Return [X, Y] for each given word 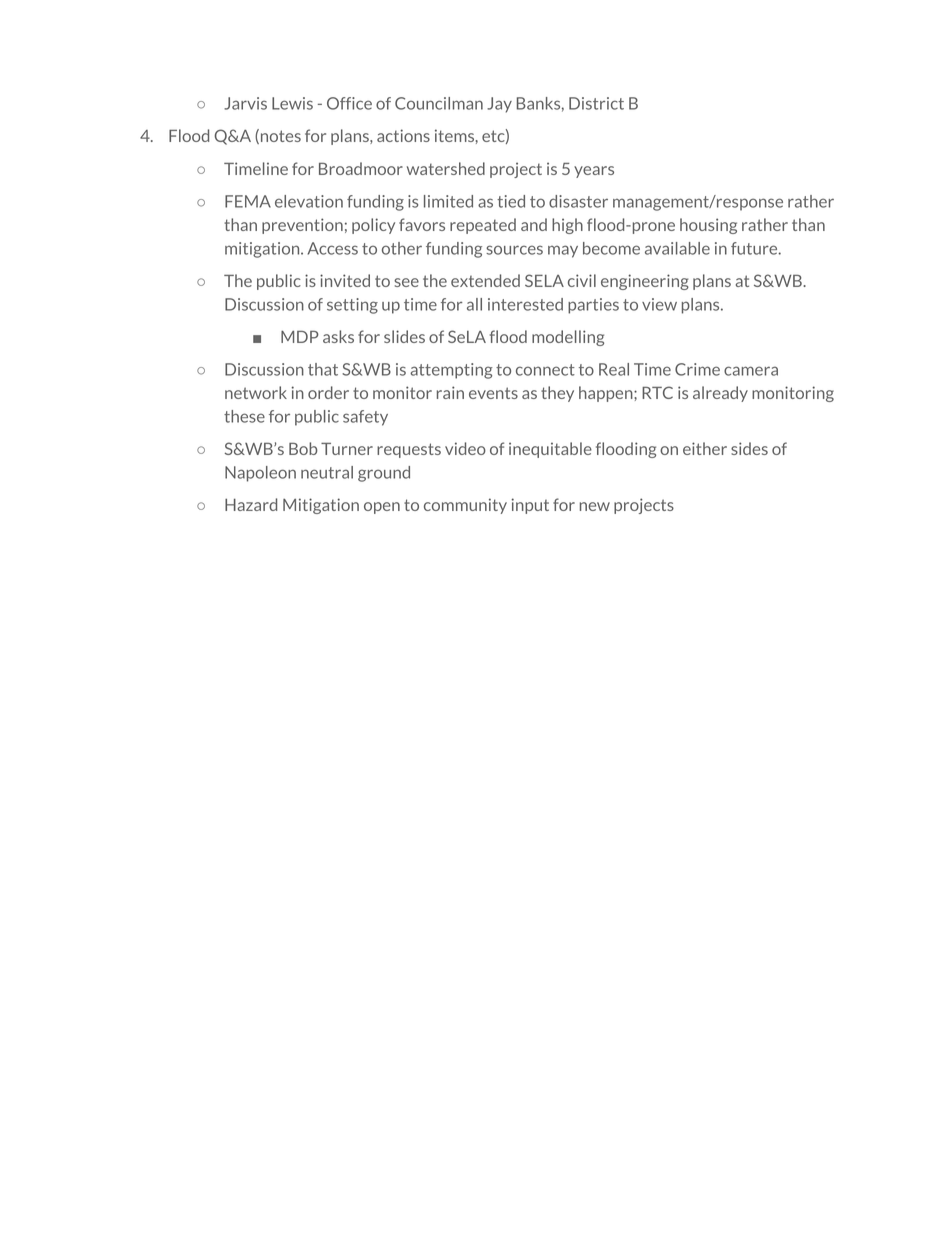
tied [511, 201]
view [659, 304]
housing [708, 226]
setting [352, 306]
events [493, 393]
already [720, 394]
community [465, 506]
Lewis [292, 103]
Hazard [251, 504]
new [595, 506]
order [328, 392]
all [474, 304]
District [596, 103]
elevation [309, 201]
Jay [499, 105]
